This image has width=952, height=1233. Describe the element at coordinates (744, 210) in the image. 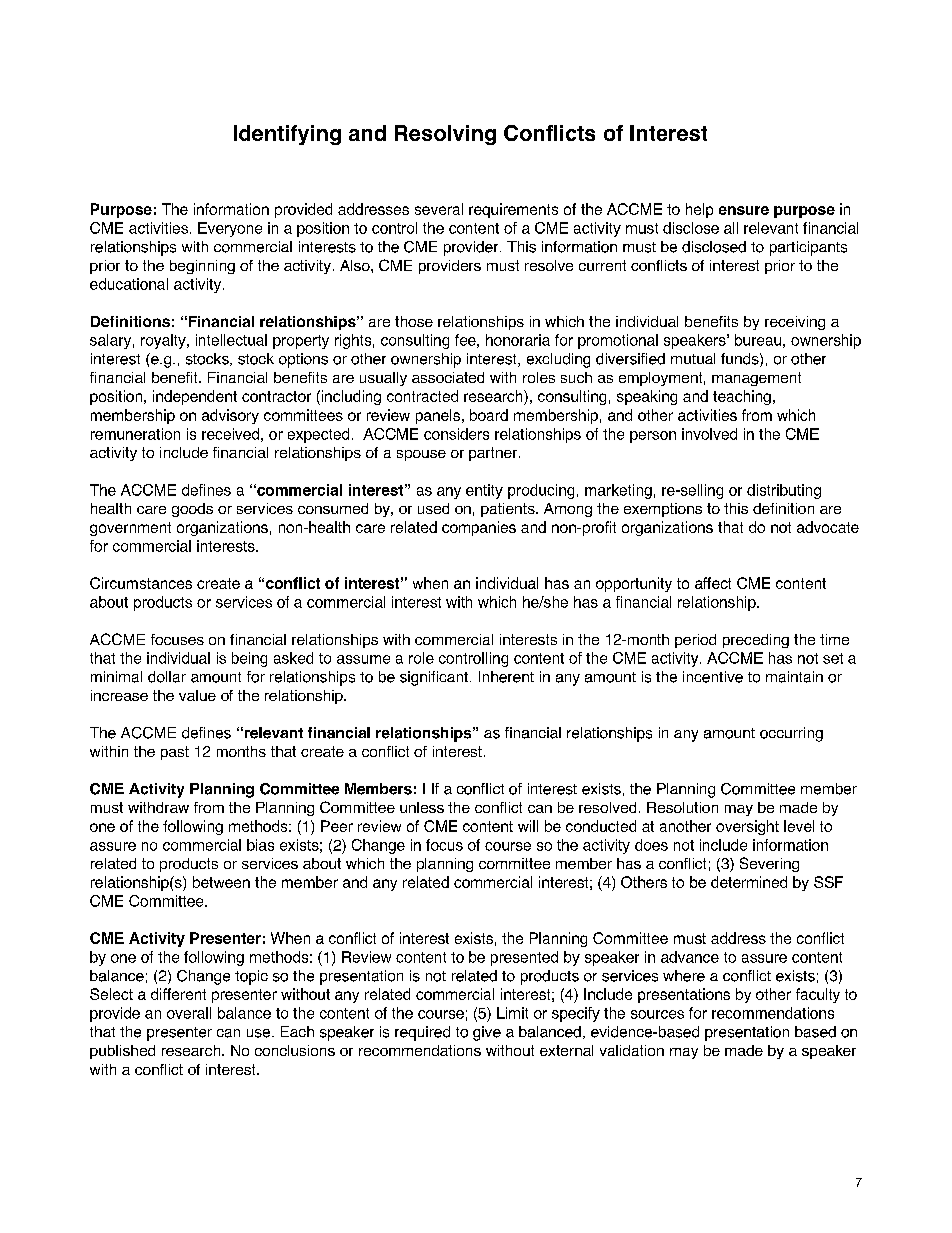

I see `ensure` at that location.
